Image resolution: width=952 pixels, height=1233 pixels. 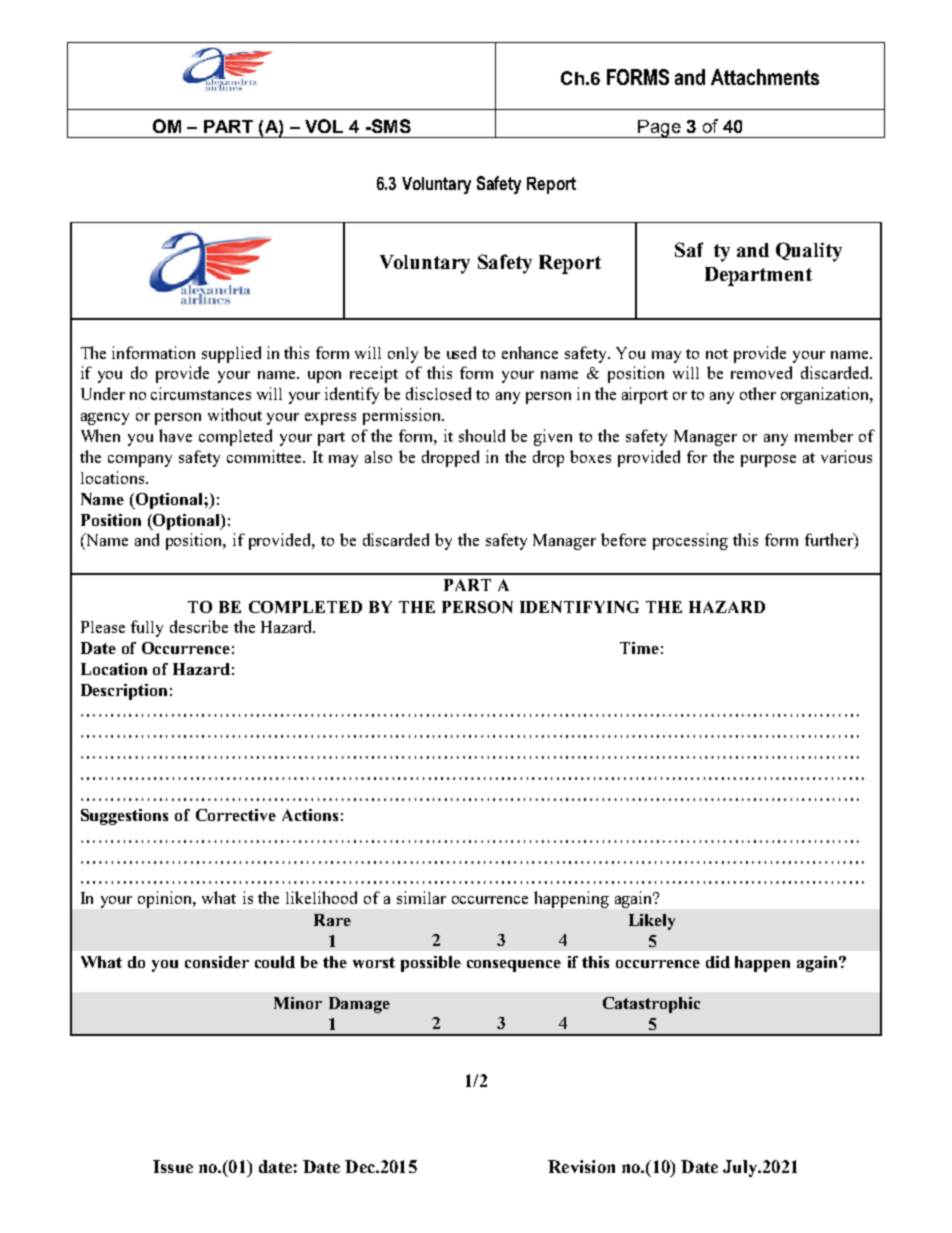 I want to click on Time, so click(x=639, y=648).
